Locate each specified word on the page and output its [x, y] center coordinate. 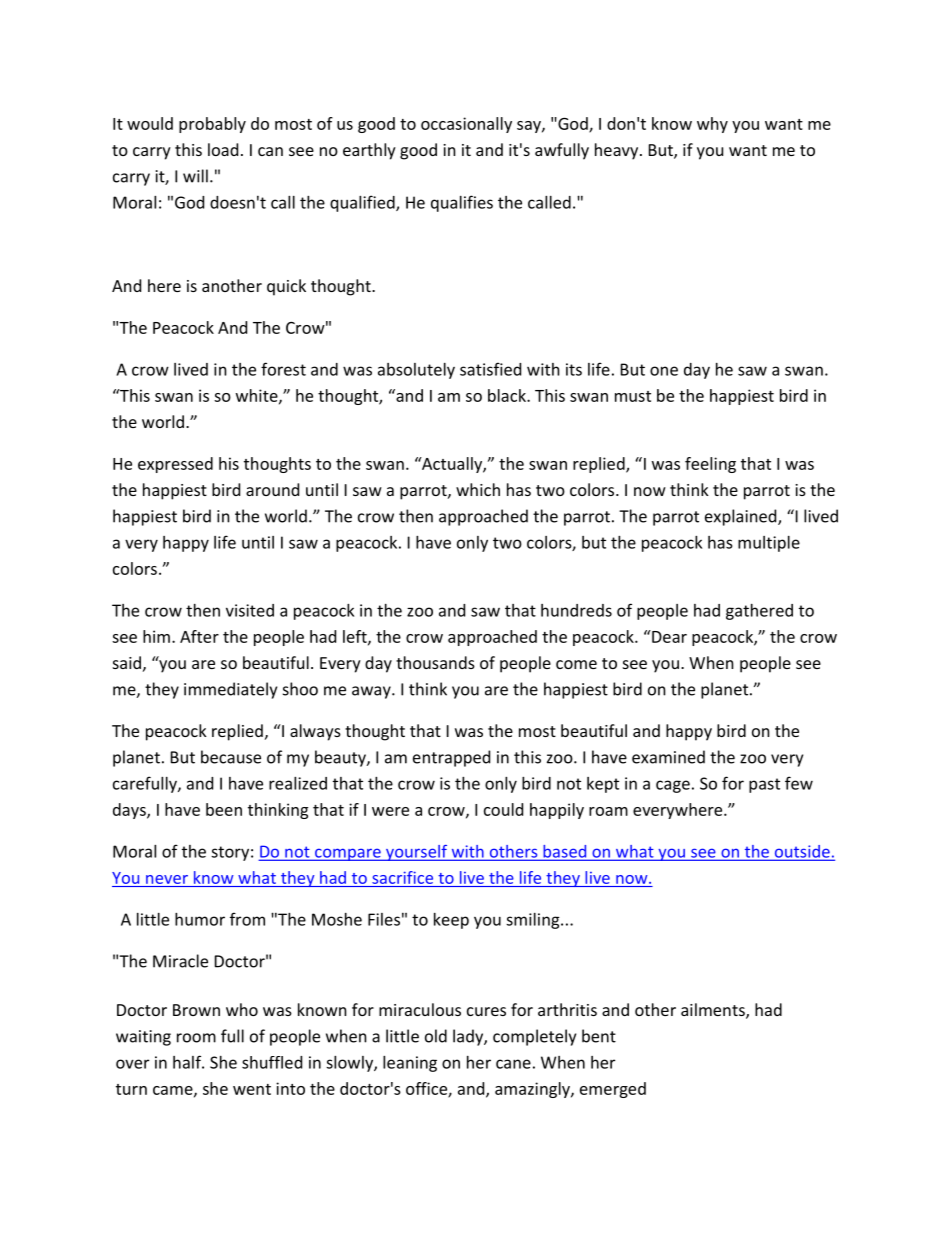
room [196, 1038]
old [436, 1036]
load [223, 149]
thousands [435, 662]
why [712, 125]
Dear [668, 636]
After [199, 636]
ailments [714, 1011]
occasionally [466, 125]
